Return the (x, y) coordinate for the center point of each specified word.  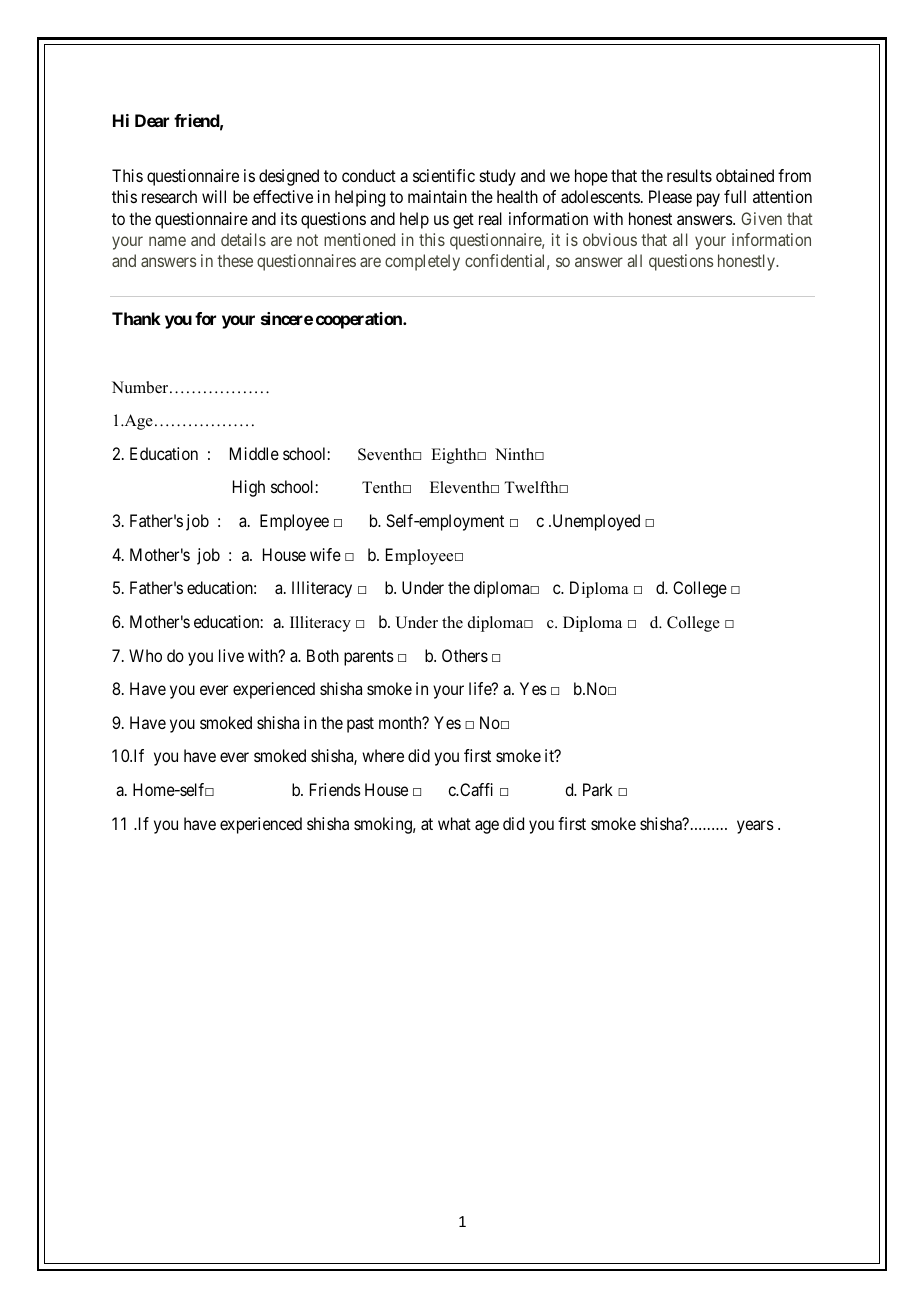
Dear (152, 120)
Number (141, 387)
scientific (444, 175)
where (383, 755)
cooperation (360, 320)
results (689, 175)
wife (325, 554)
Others (465, 655)
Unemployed (595, 522)
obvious (610, 239)
